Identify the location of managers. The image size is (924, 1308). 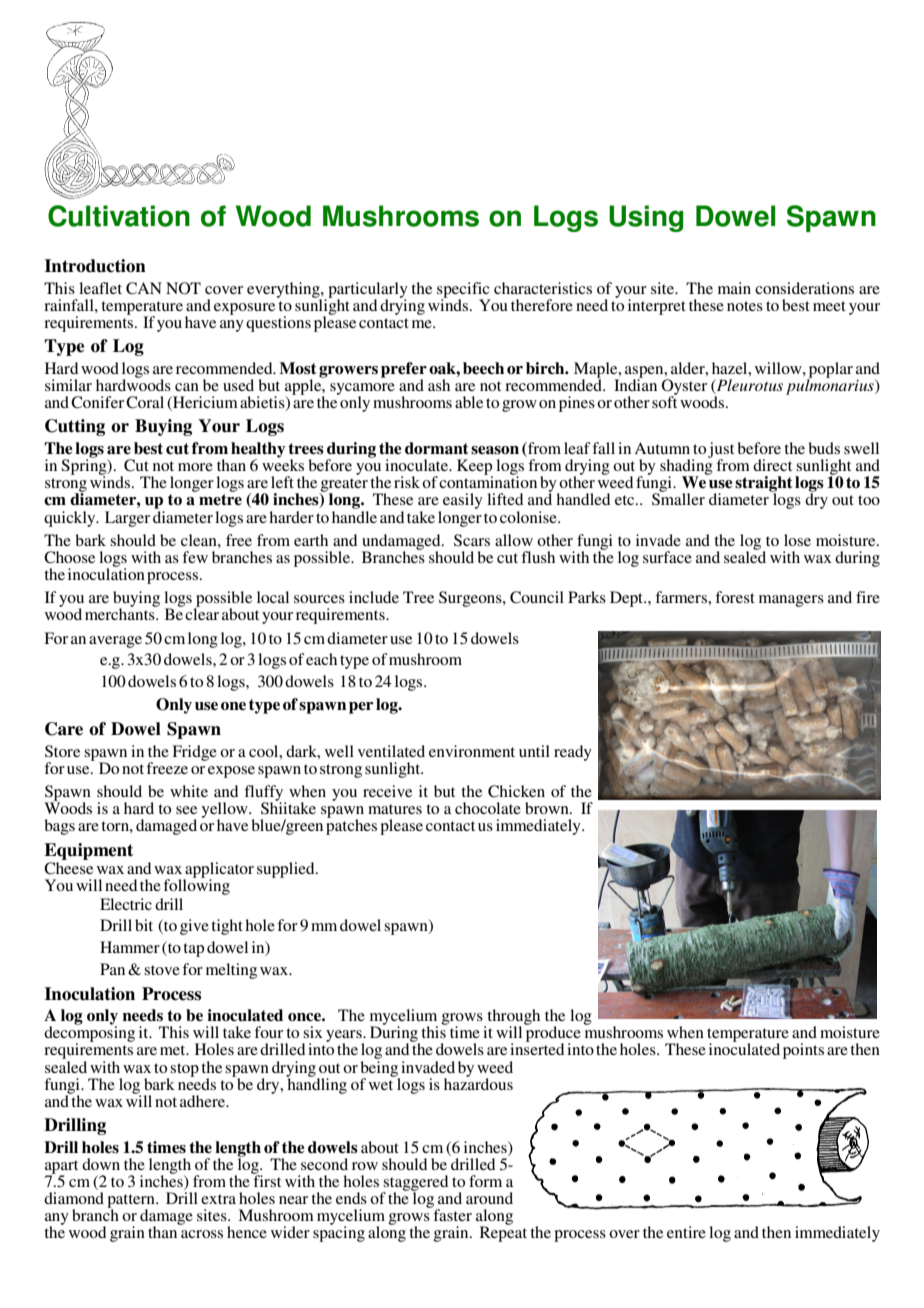
(791, 601).
